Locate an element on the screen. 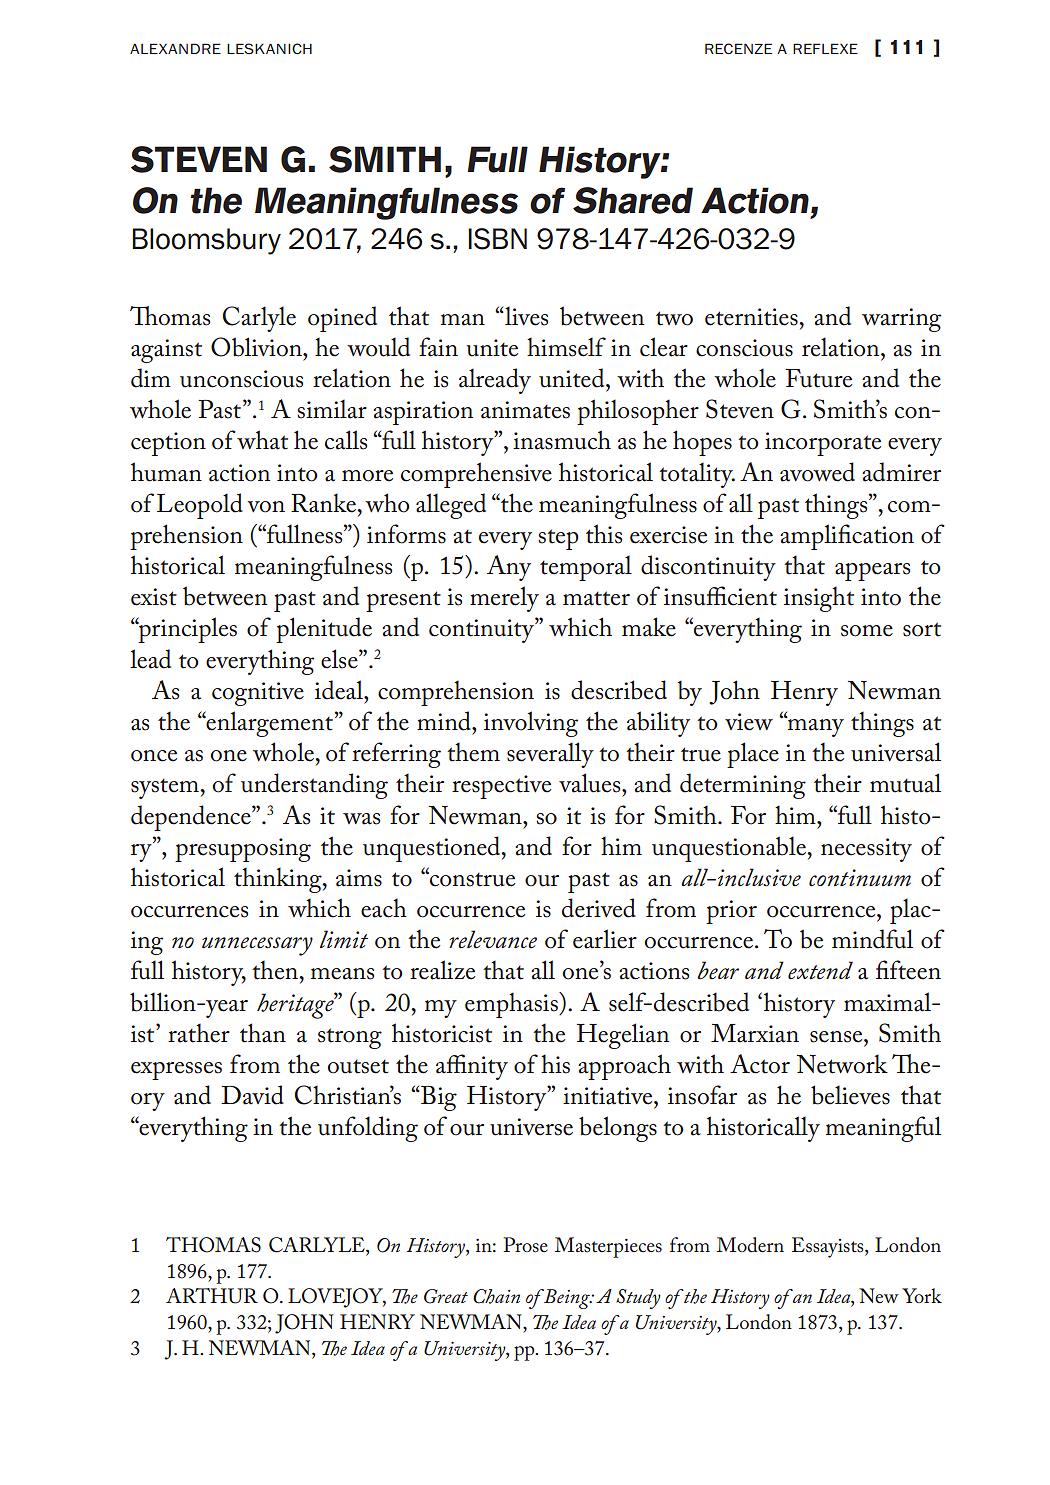 The height and width of the screenshot is (1485, 1050). ALEXANDRE is located at coordinates (175, 48).
